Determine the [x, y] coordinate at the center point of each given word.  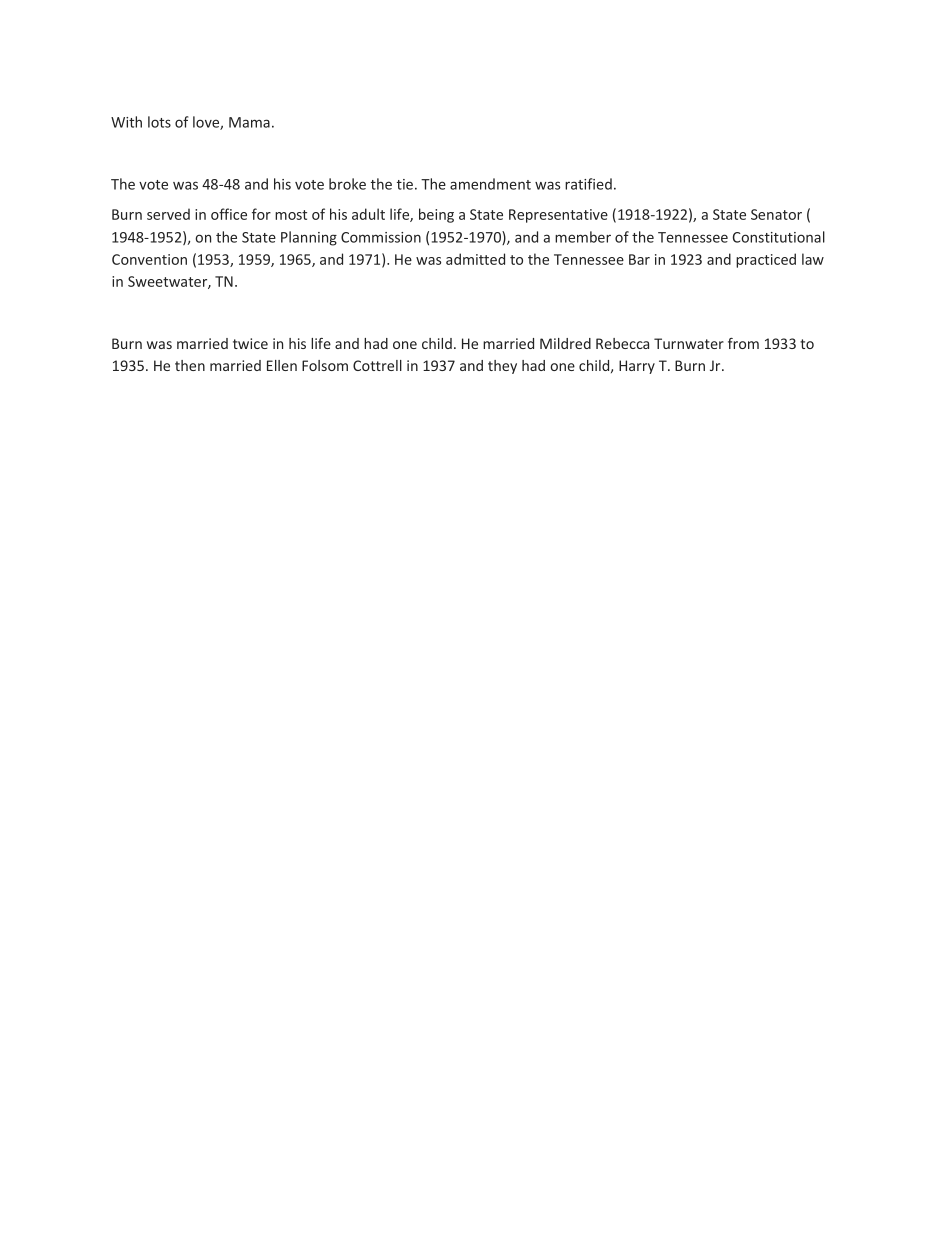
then [190, 365]
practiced [766, 260]
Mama [249, 122]
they [502, 367]
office [229, 214]
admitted [475, 259]
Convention [149, 259]
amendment [490, 184]
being [436, 215]
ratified [588, 184]
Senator [776, 214]
